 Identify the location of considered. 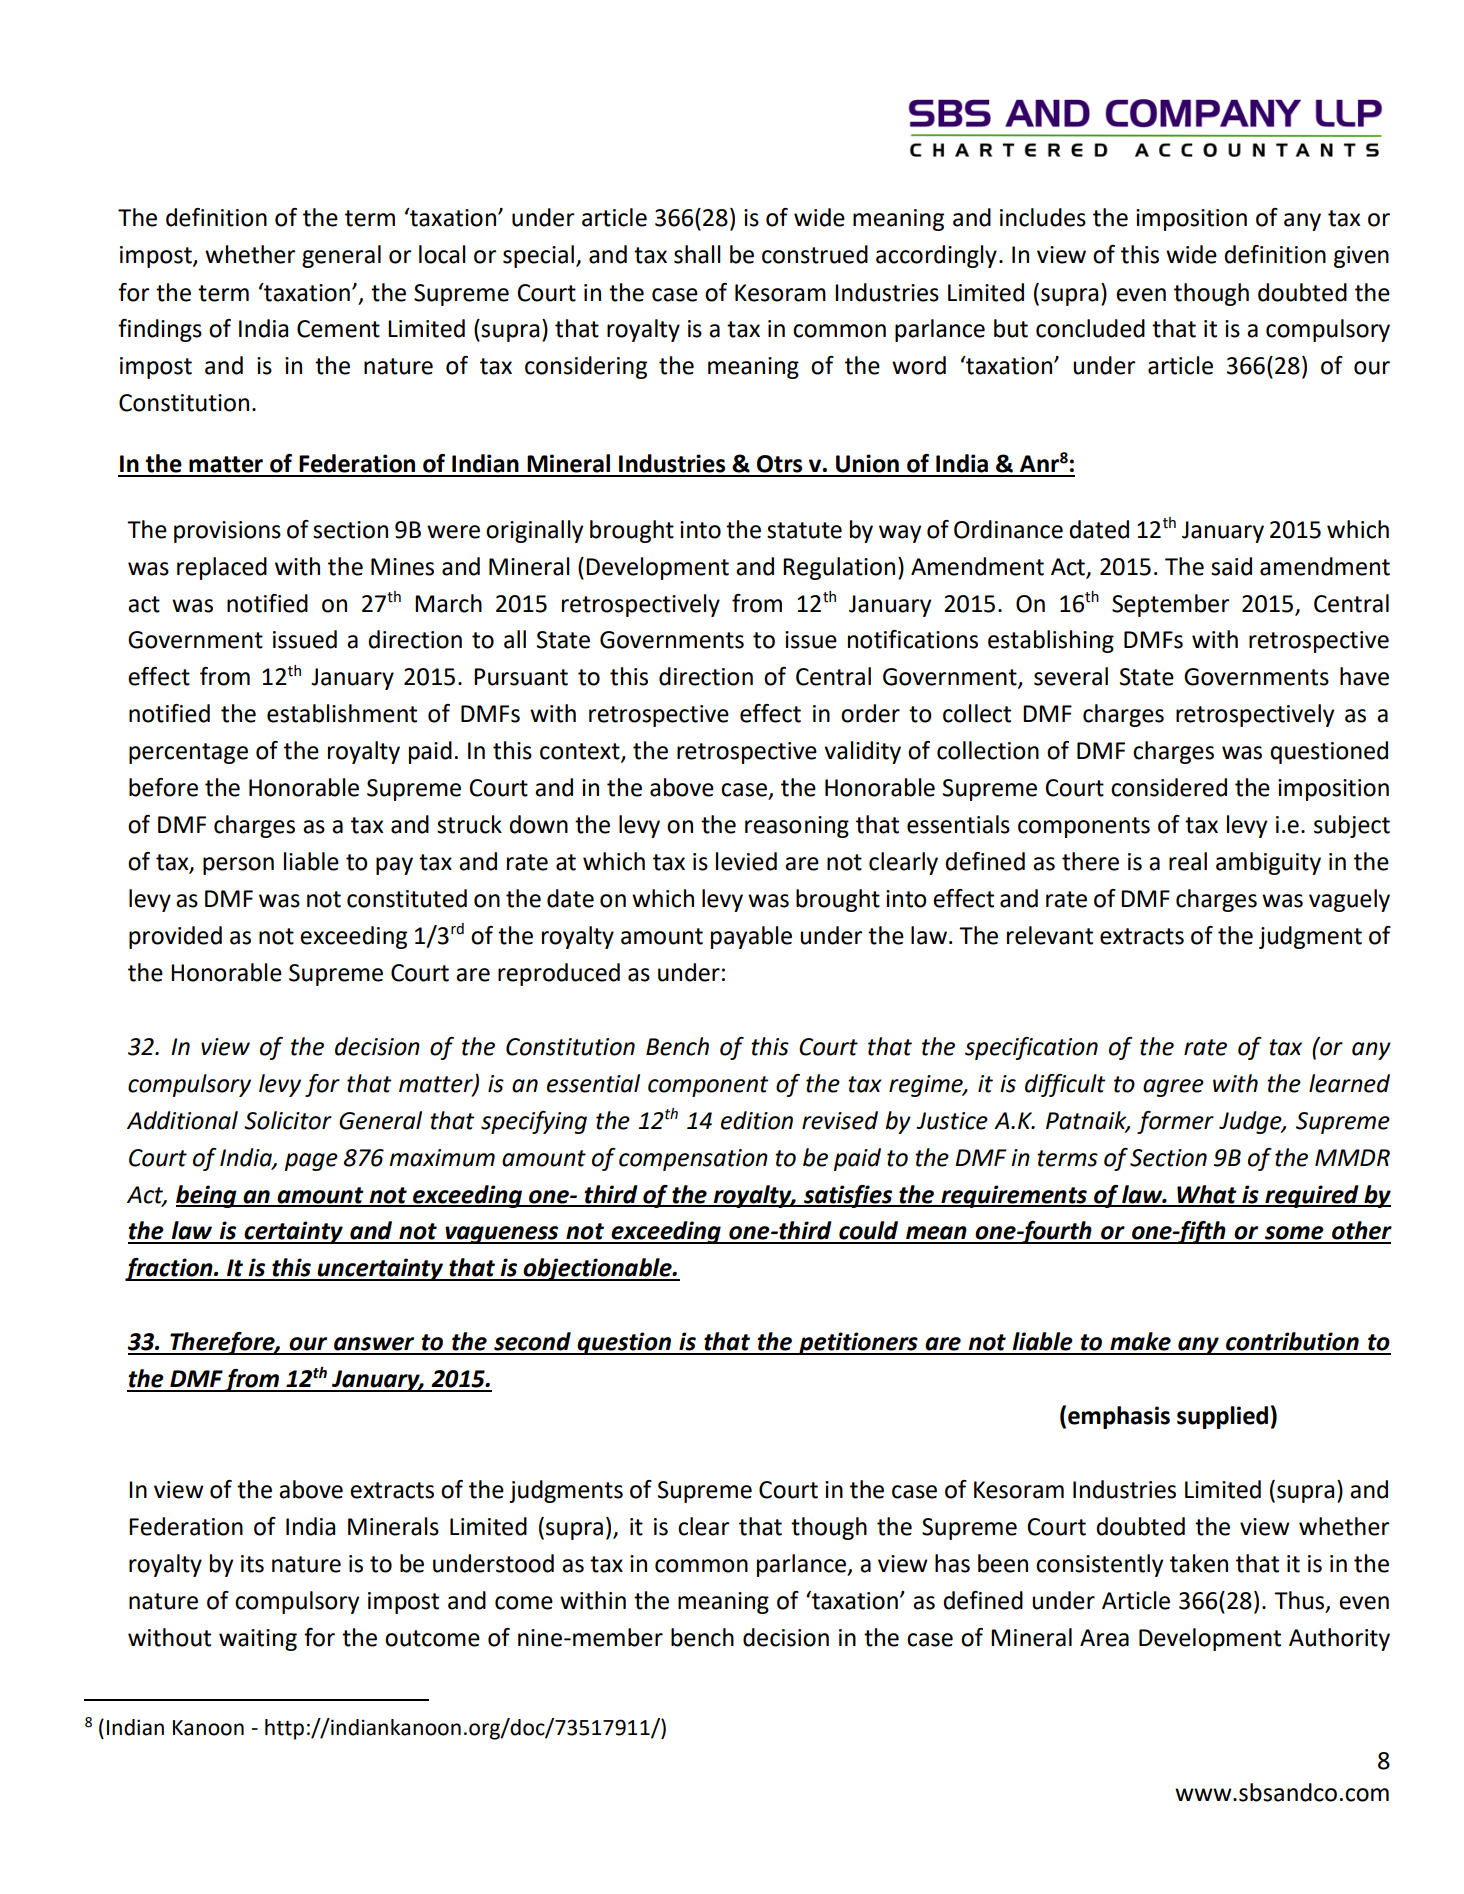
(1169, 787).
